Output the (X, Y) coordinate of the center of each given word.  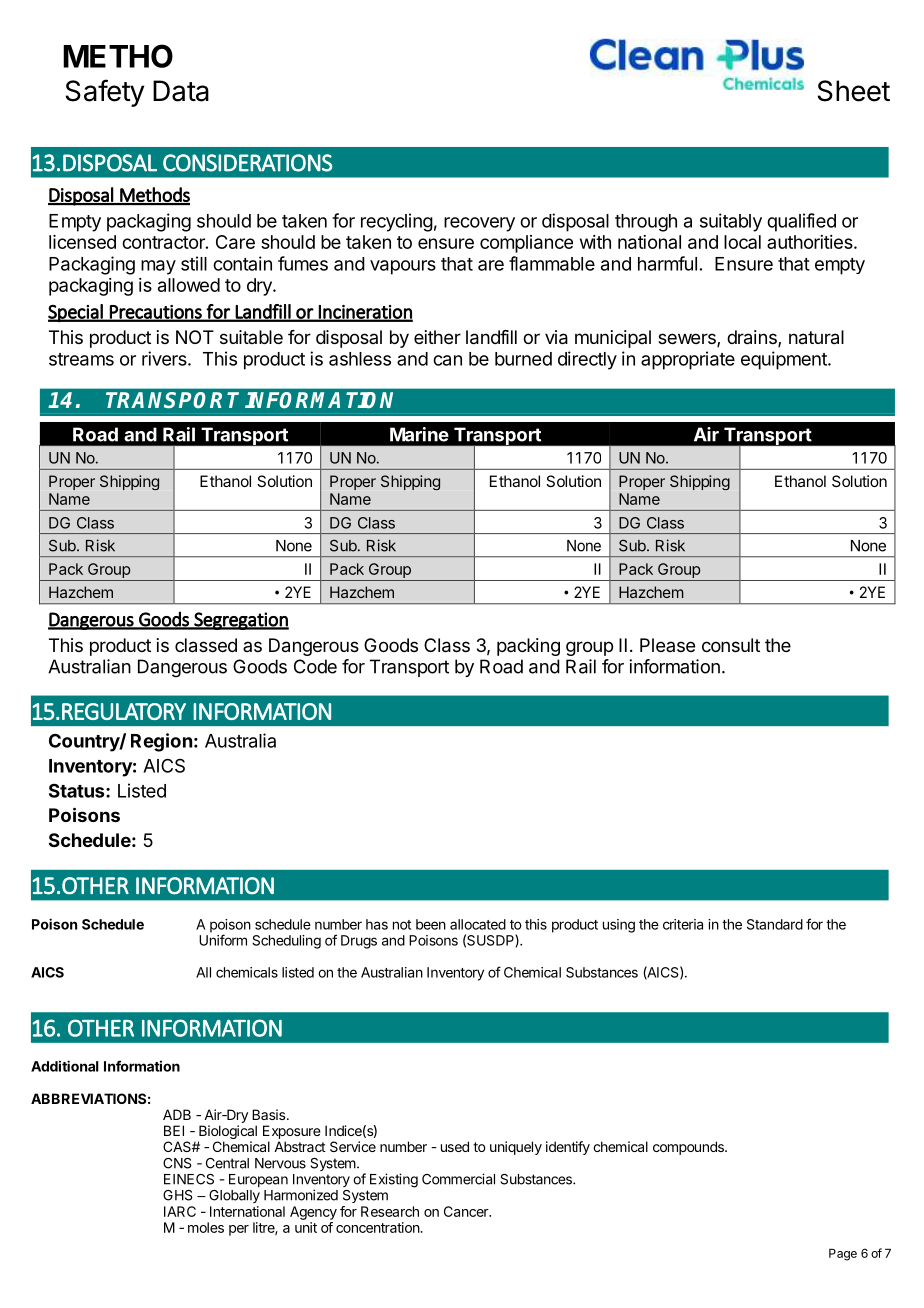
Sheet (853, 91)
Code (315, 666)
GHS (178, 1195)
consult (731, 645)
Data (181, 91)
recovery (479, 224)
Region (161, 742)
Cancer (467, 1211)
